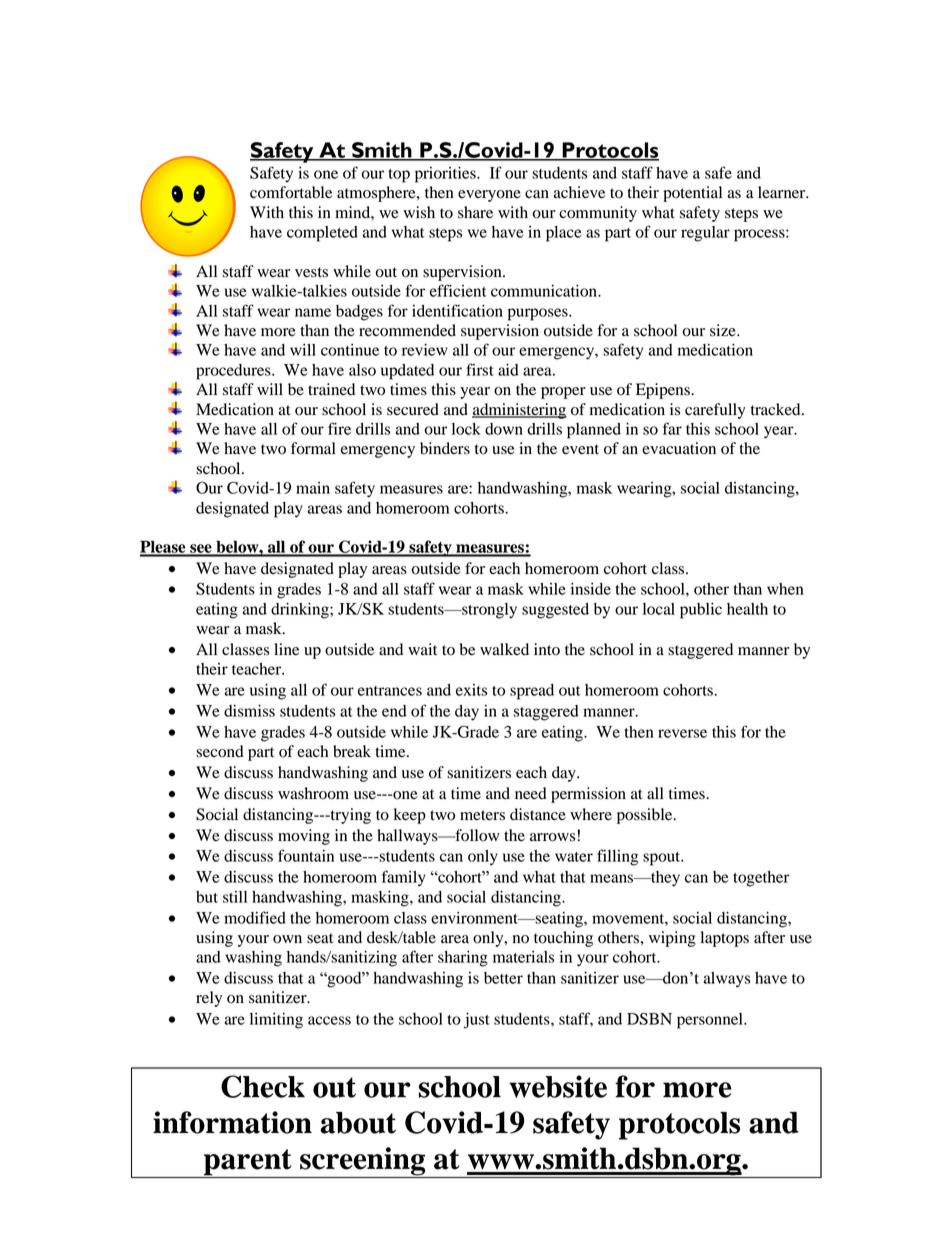  Describe the element at coordinates (701, 611) in the page. I see `public` at that location.
